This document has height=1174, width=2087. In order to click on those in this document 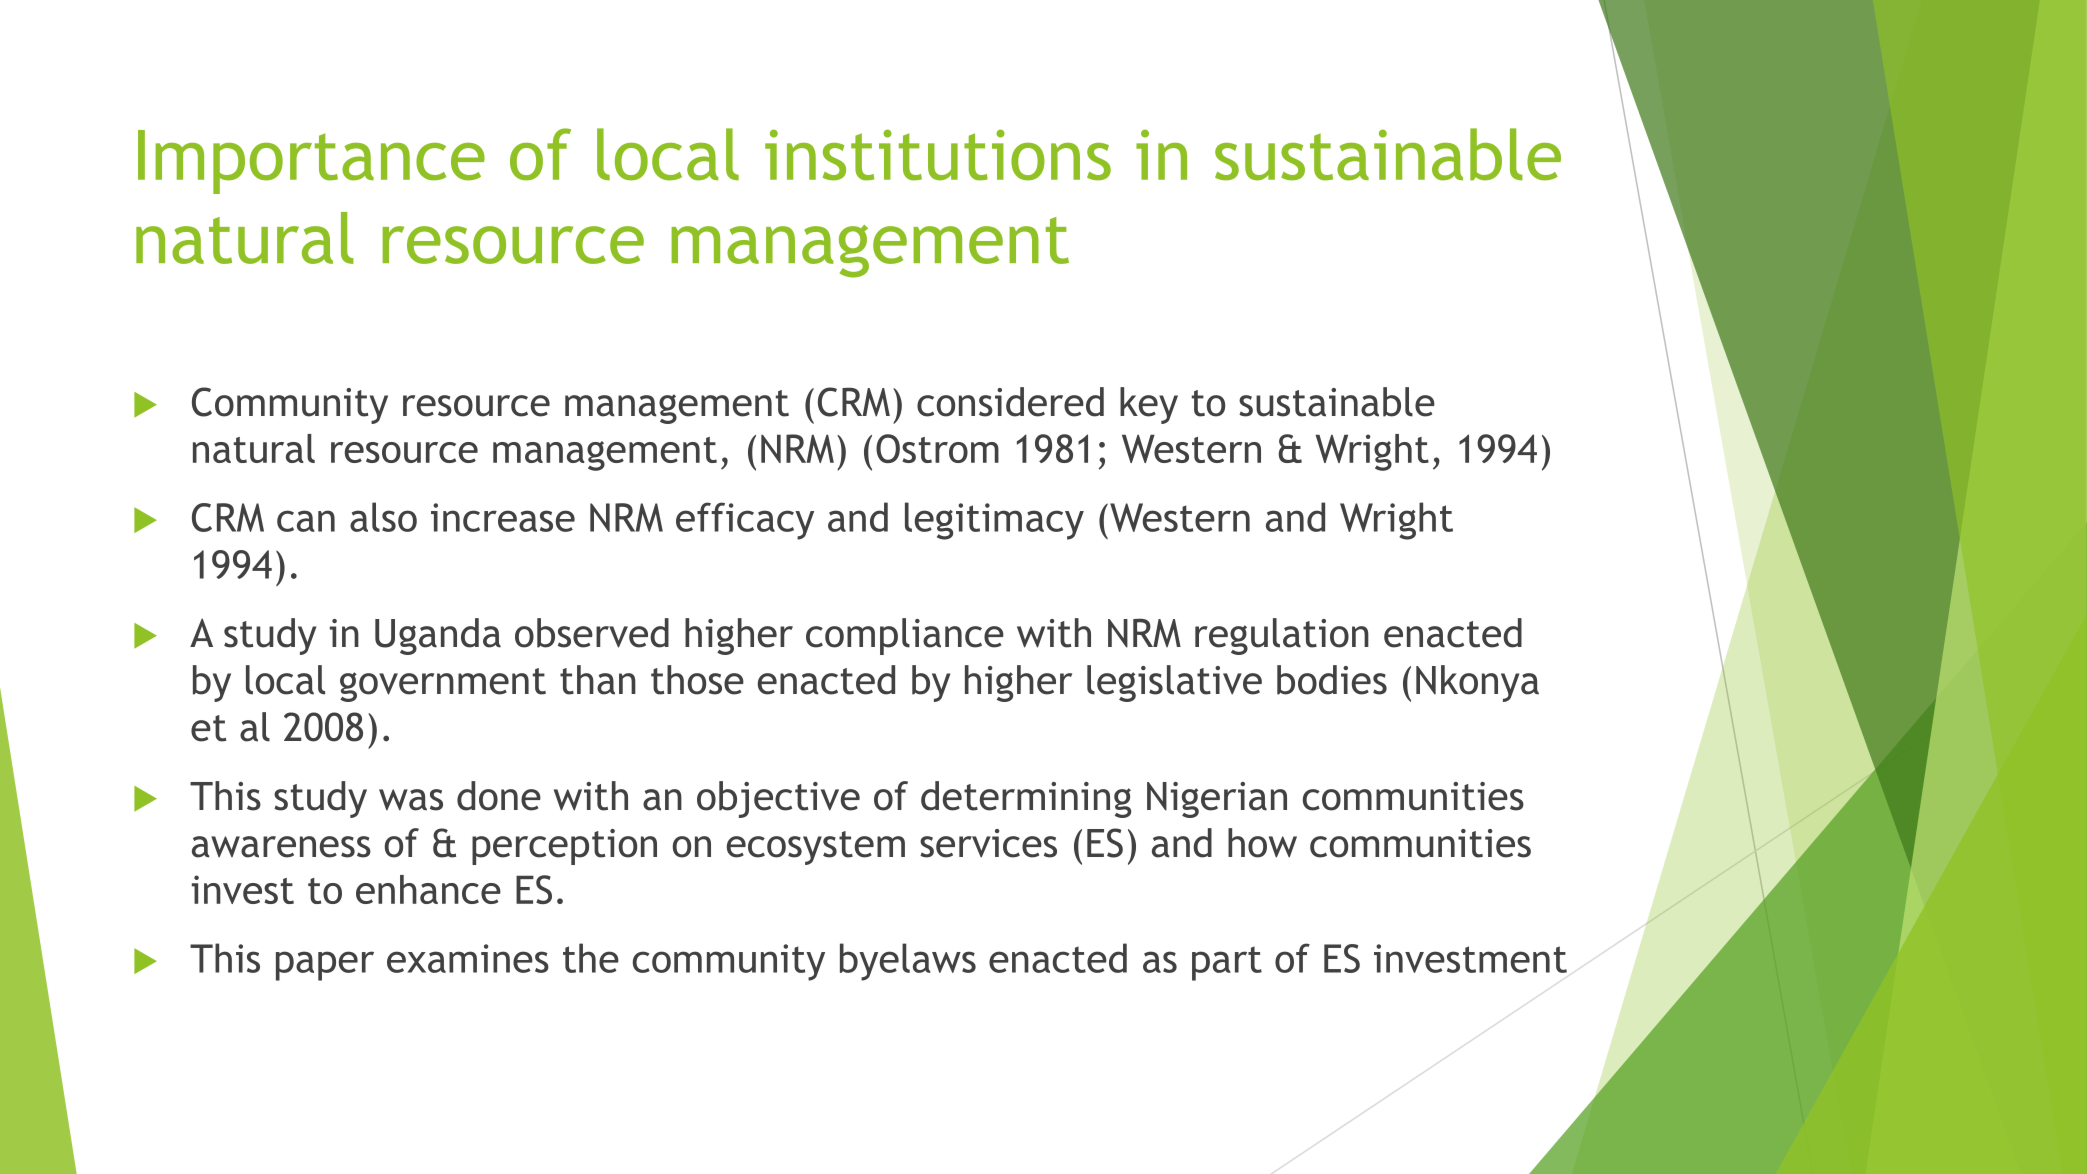, I will do `click(697, 680)`.
